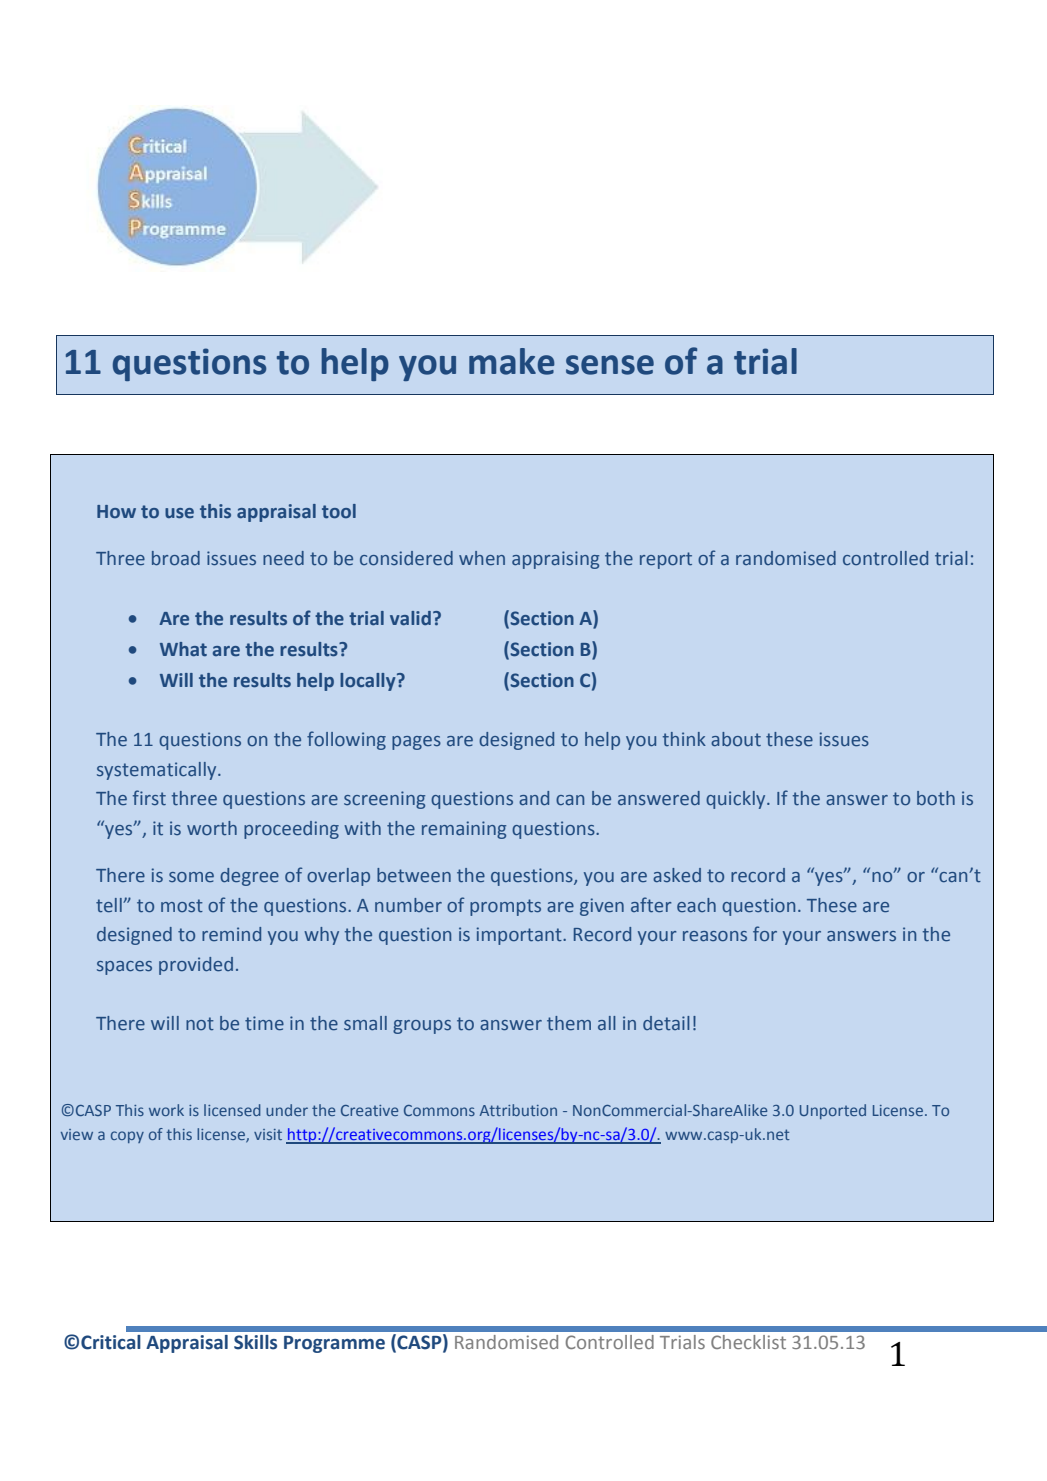 The height and width of the screenshot is (1481, 1047). What do you see at coordinates (191, 877) in the screenshot?
I see `some` at bounding box center [191, 877].
